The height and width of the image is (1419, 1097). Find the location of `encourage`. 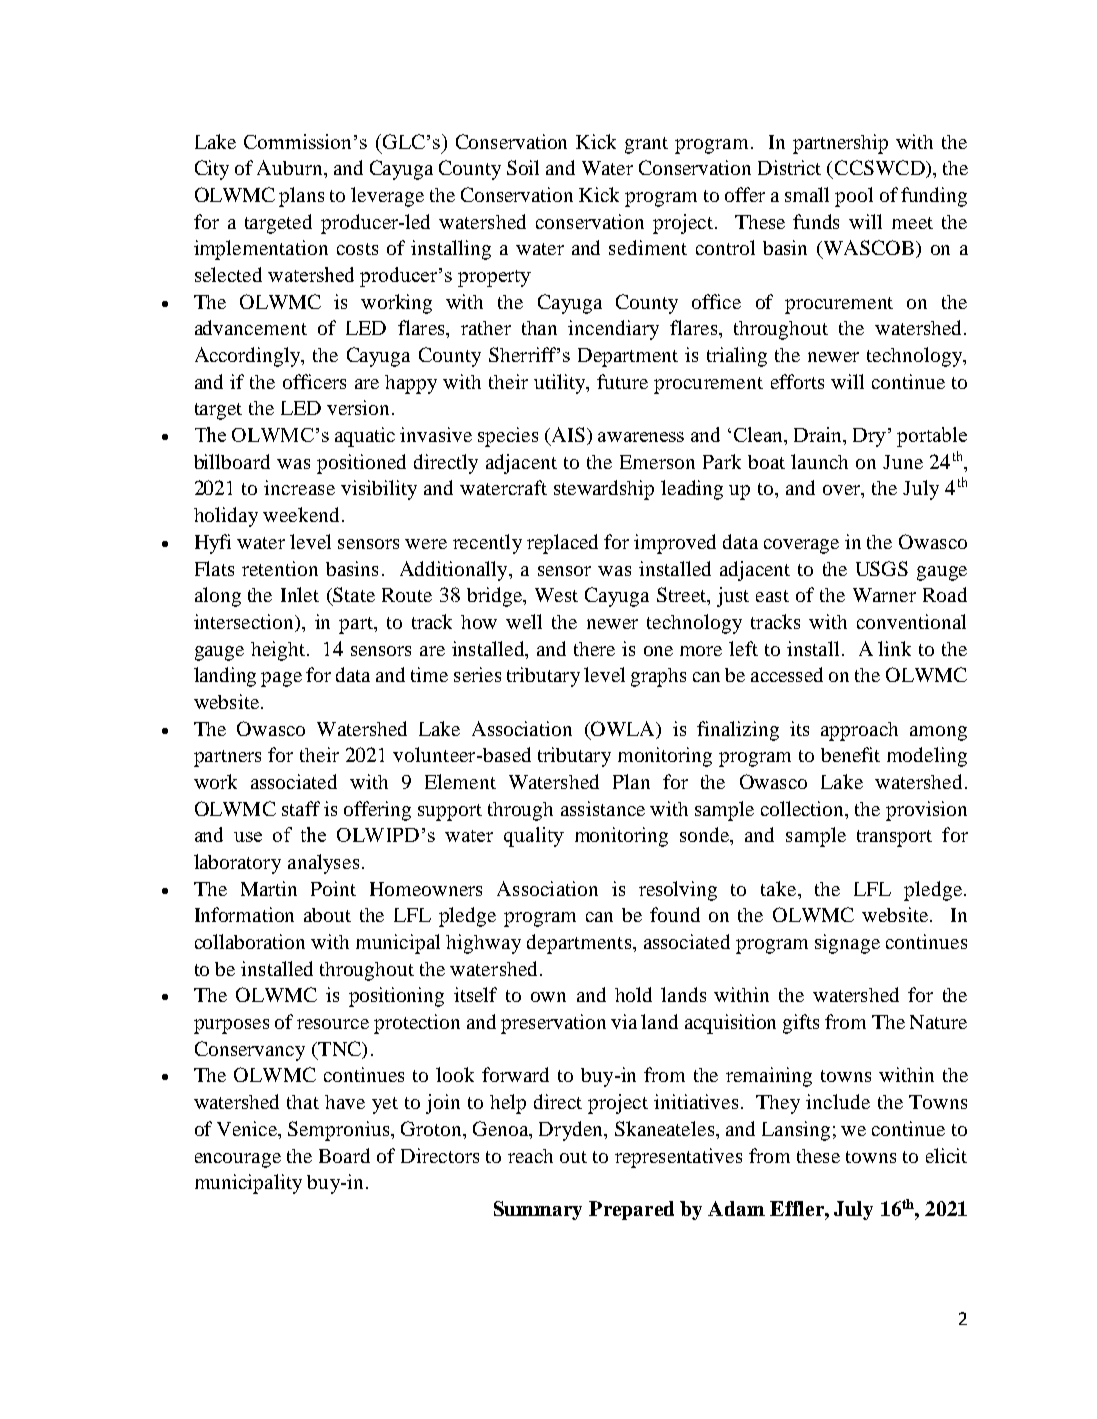

encourage is located at coordinates (238, 1160).
